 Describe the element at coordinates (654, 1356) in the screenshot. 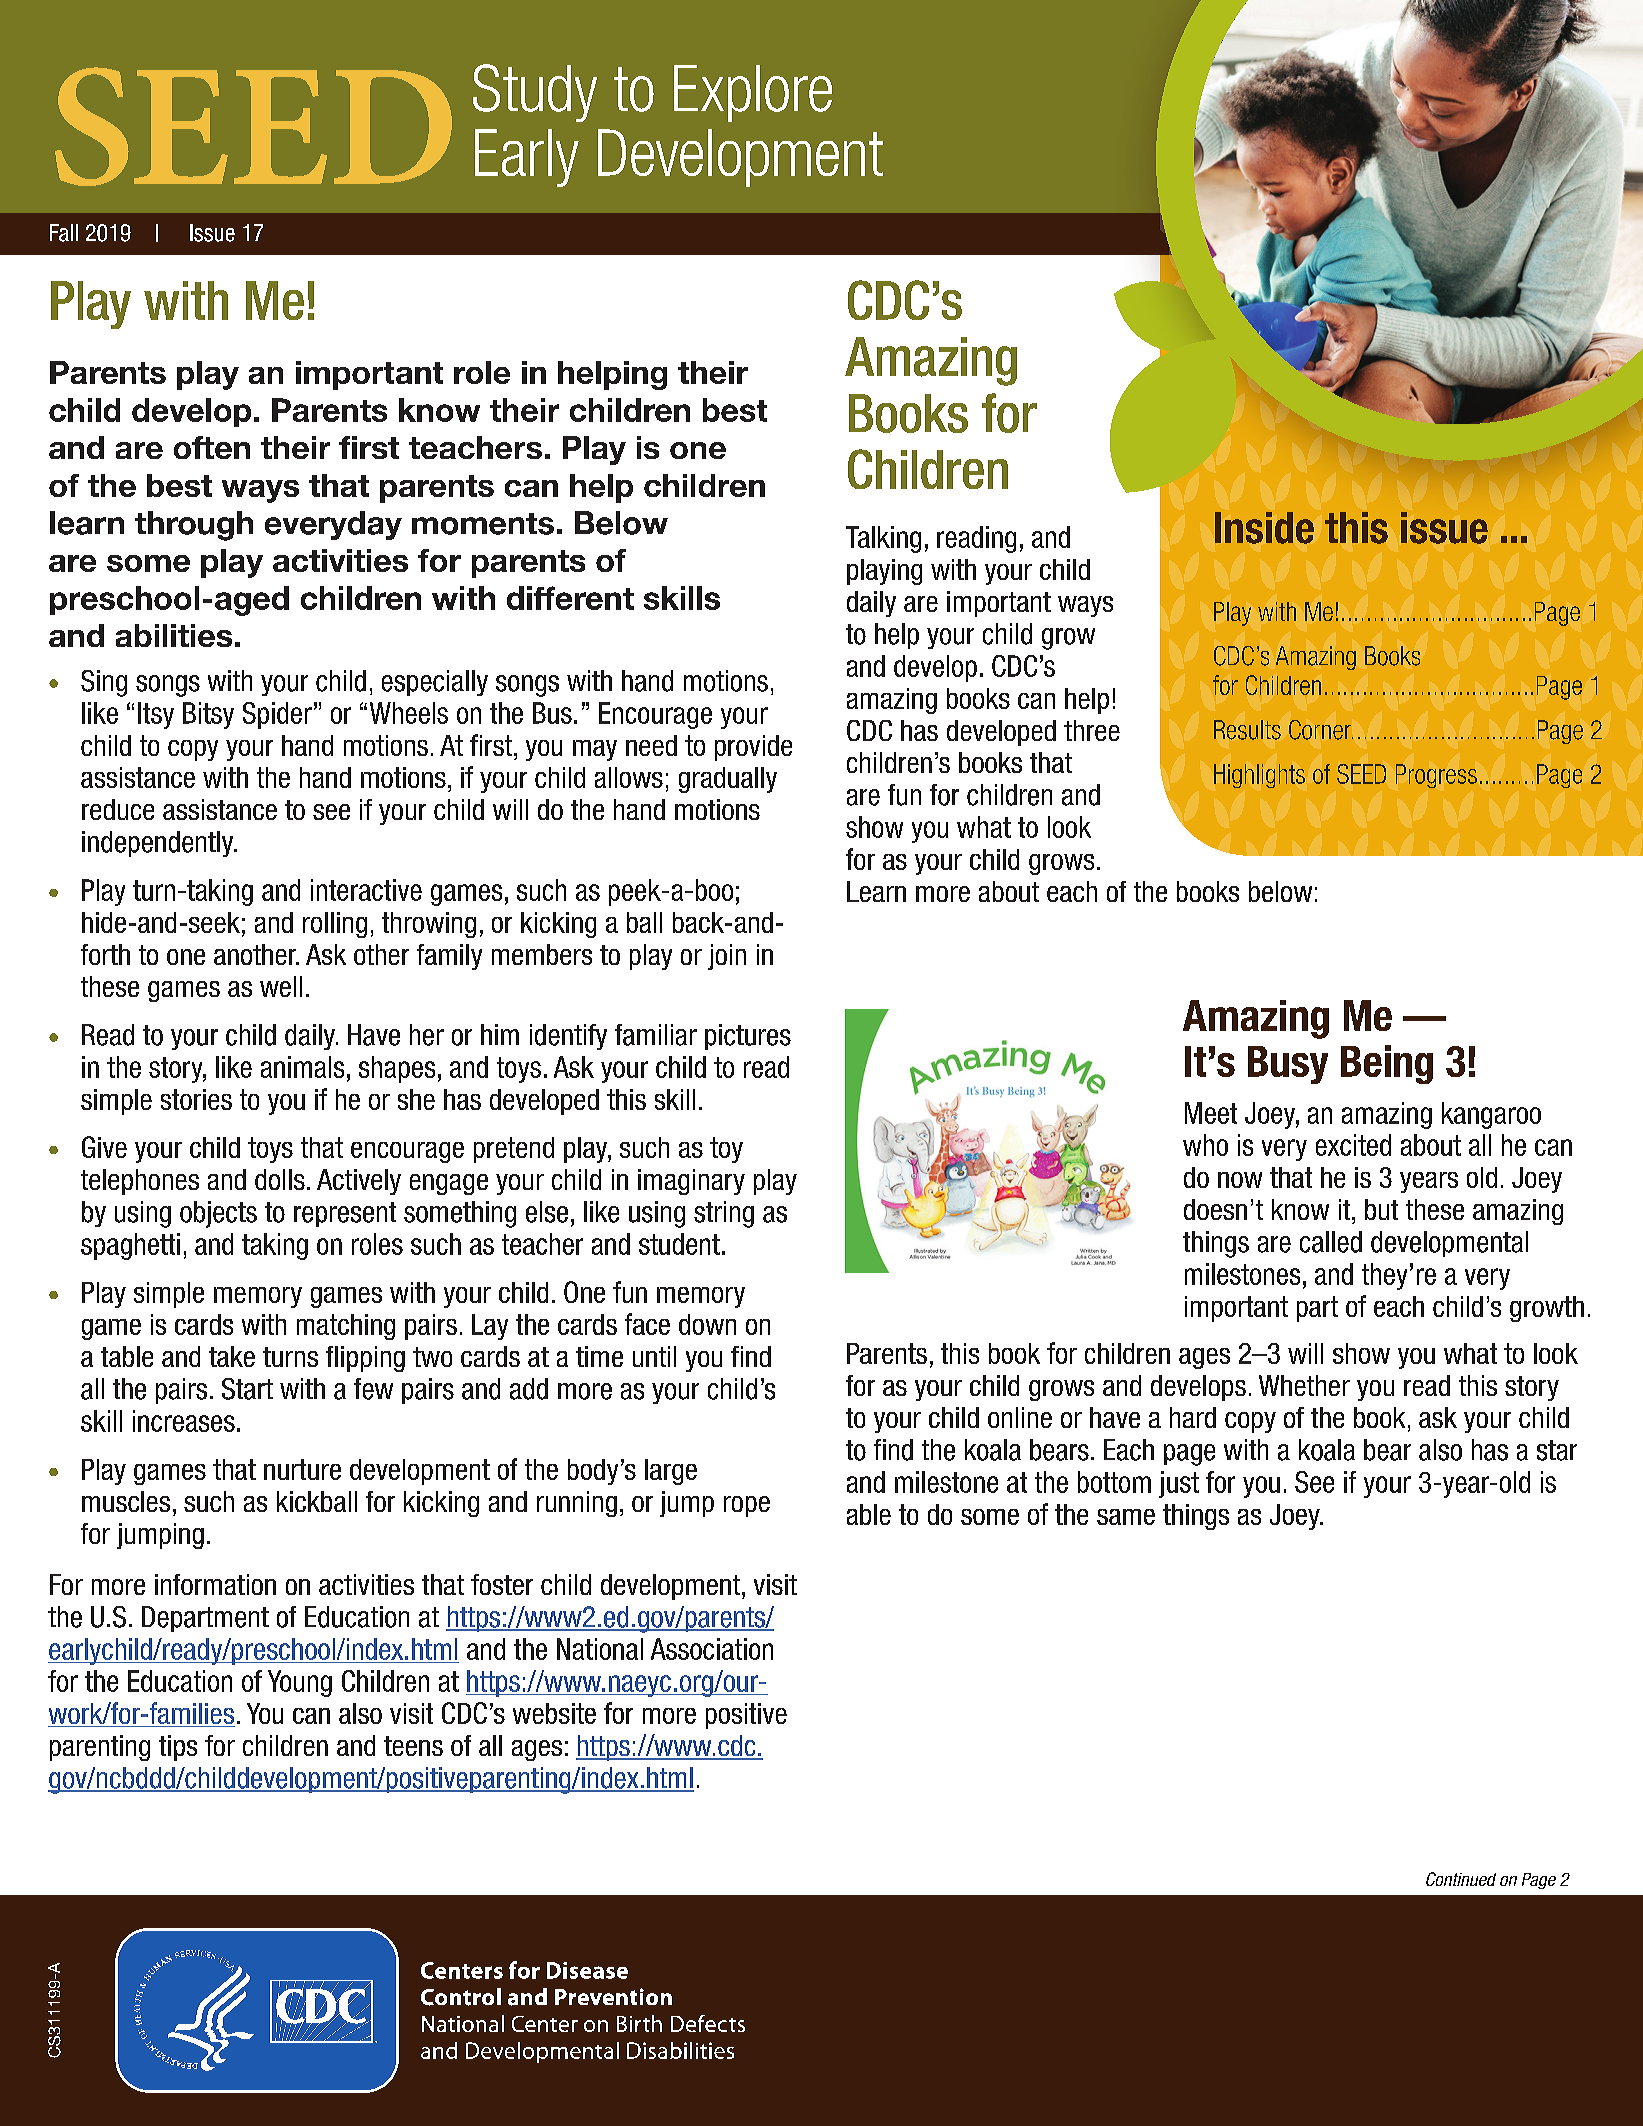

I see `until` at that location.
